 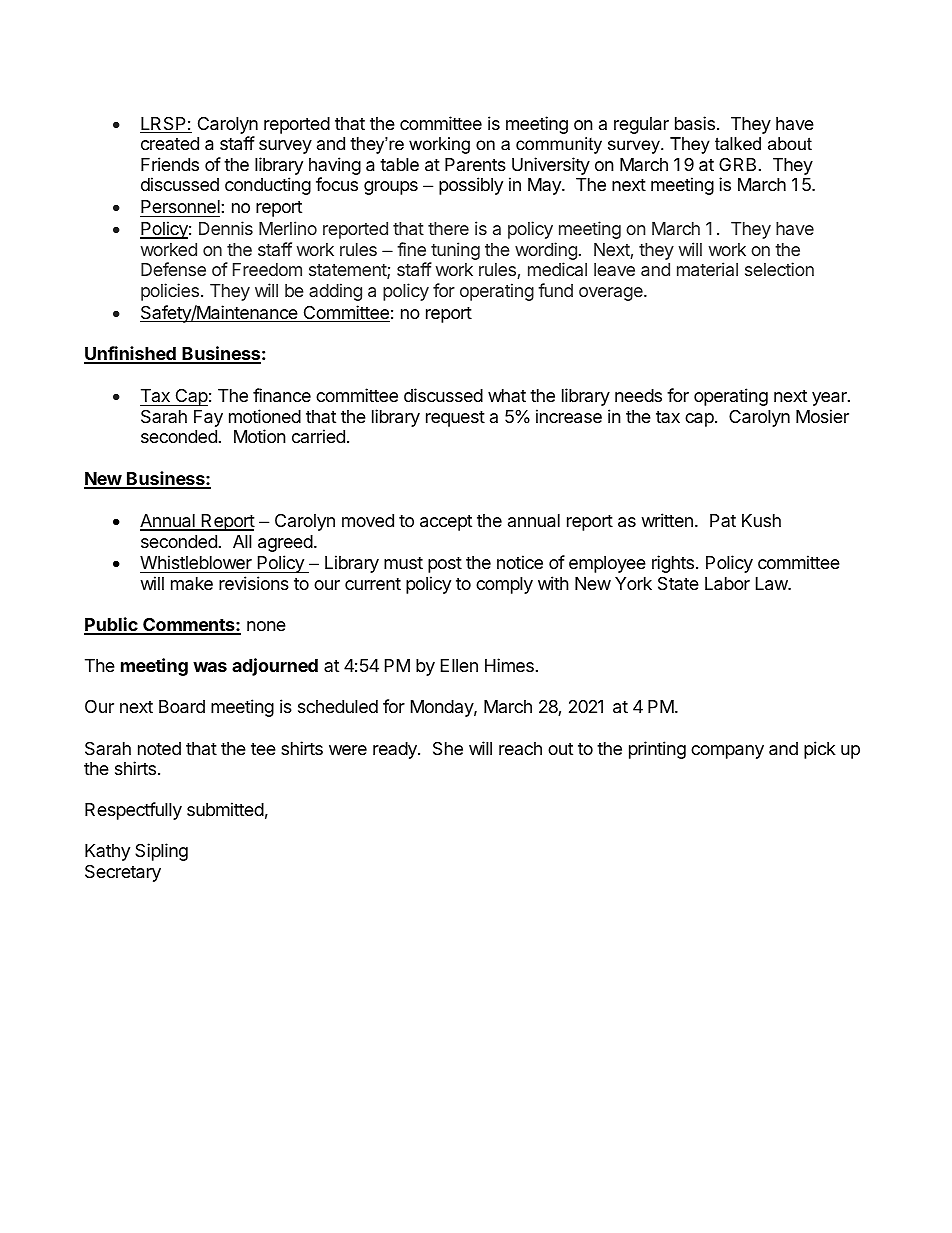 I want to click on Secretary, so click(x=123, y=873).
